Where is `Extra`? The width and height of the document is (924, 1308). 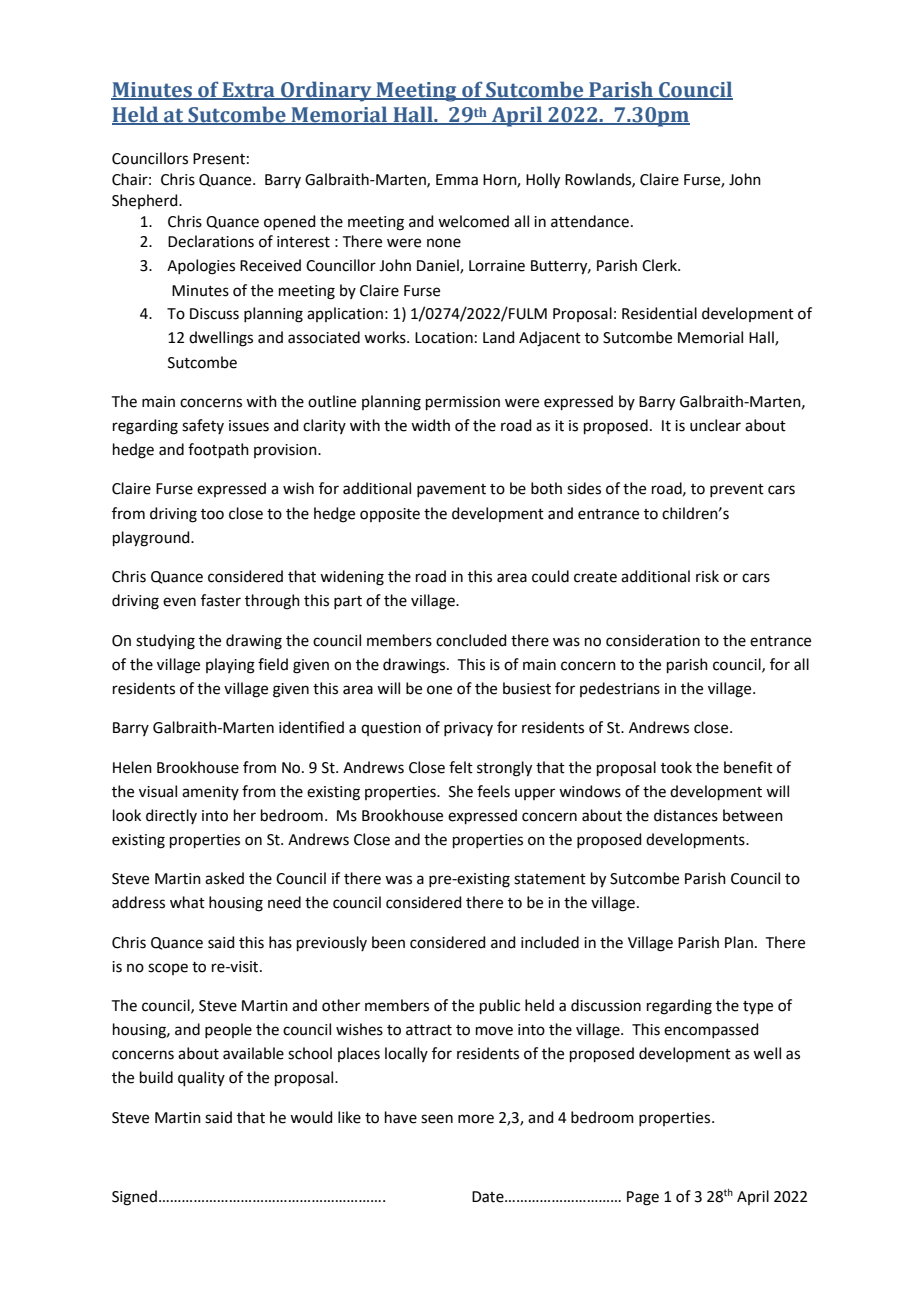
Extra is located at coordinates (248, 90).
